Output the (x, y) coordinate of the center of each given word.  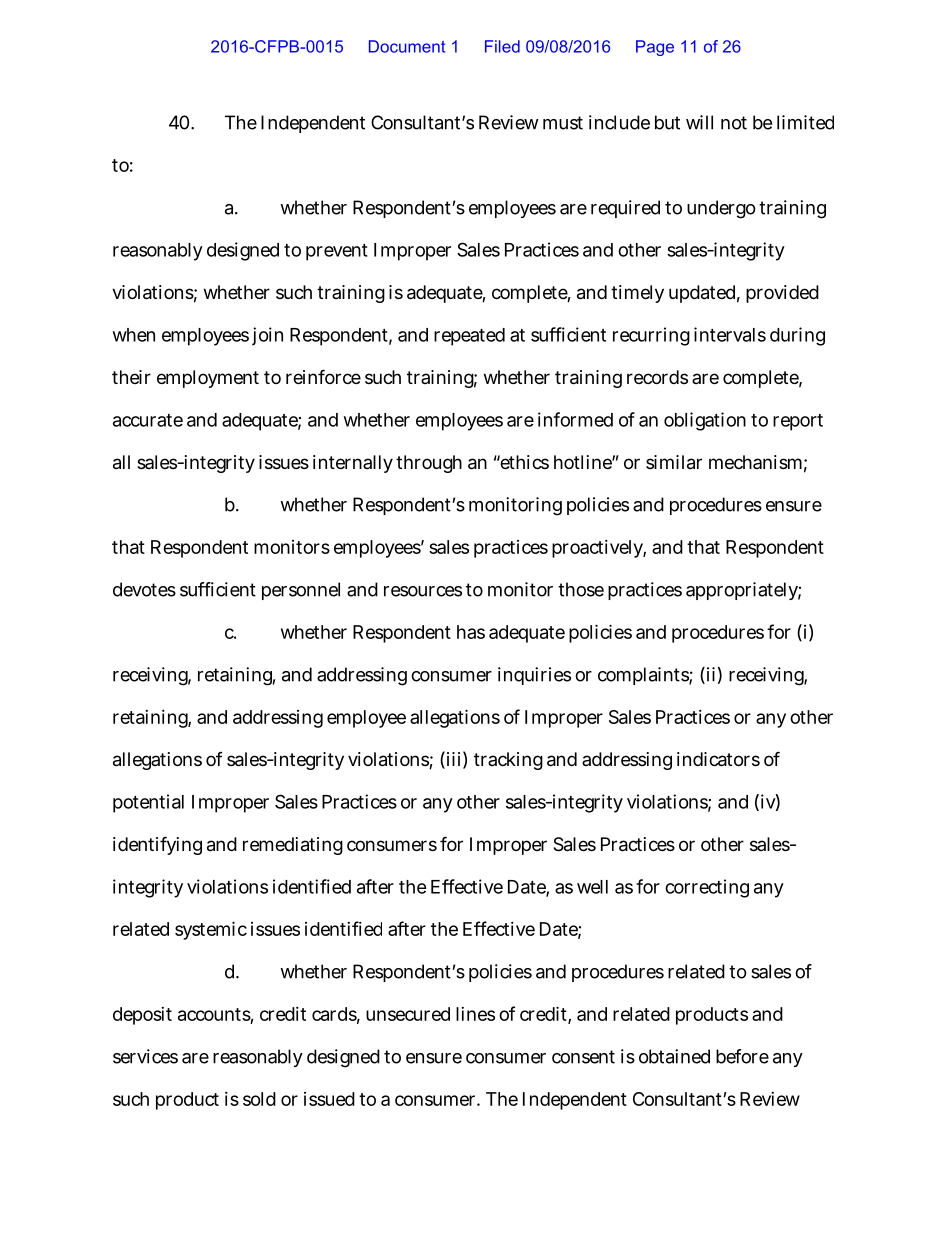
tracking (508, 761)
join (267, 336)
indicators (718, 759)
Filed (502, 46)
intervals (730, 334)
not (734, 123)
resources (423, 591)
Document (407, 46)
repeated (469, 337)
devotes (144, 589)
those (581, 589)
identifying (157, 845)
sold (259, 1099)
